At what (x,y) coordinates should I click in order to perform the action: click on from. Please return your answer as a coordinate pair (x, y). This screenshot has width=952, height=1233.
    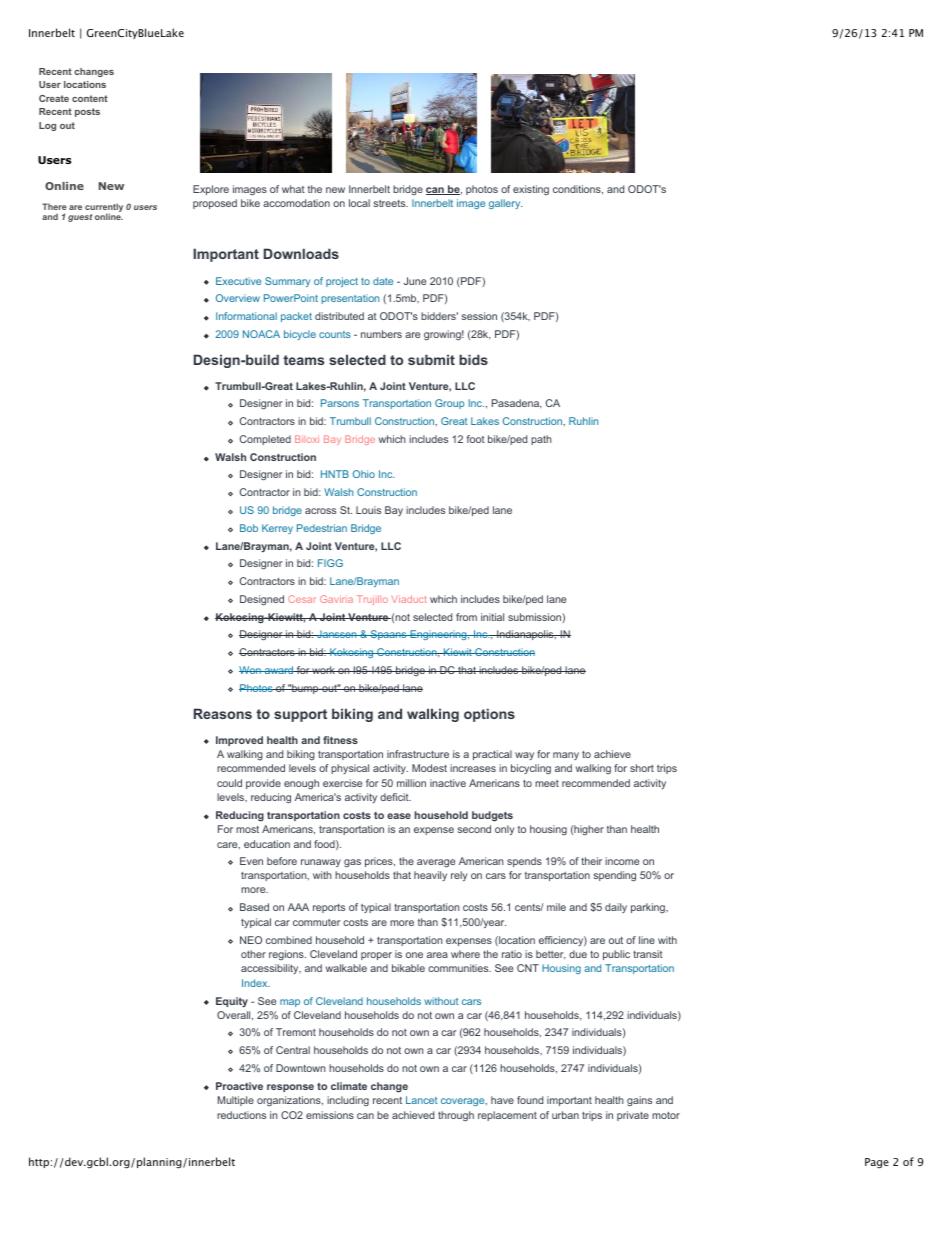
    Looking at the image, I should click on (466, 617).
